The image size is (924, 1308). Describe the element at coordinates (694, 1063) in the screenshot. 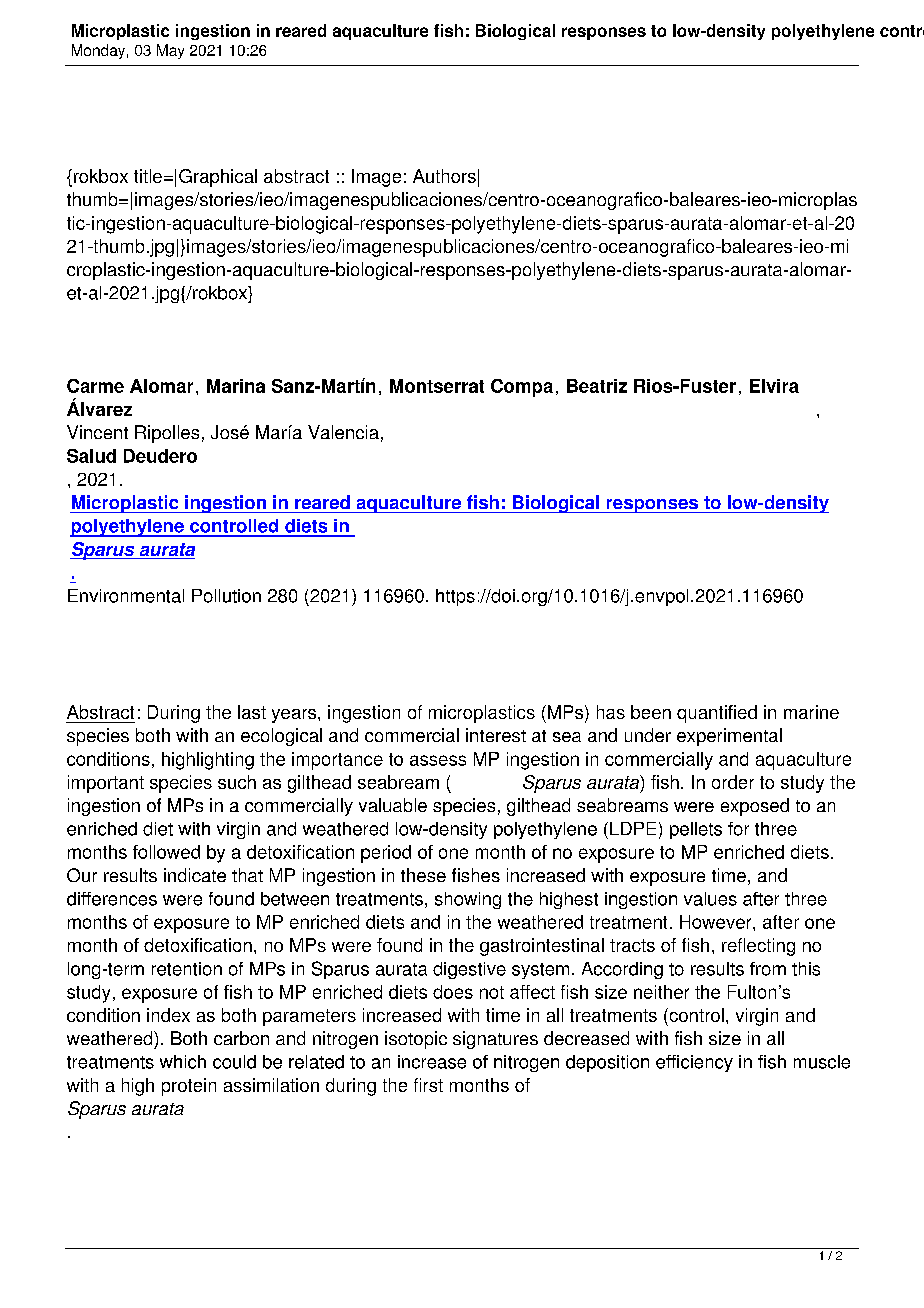

I see `efficiency` at that location.
